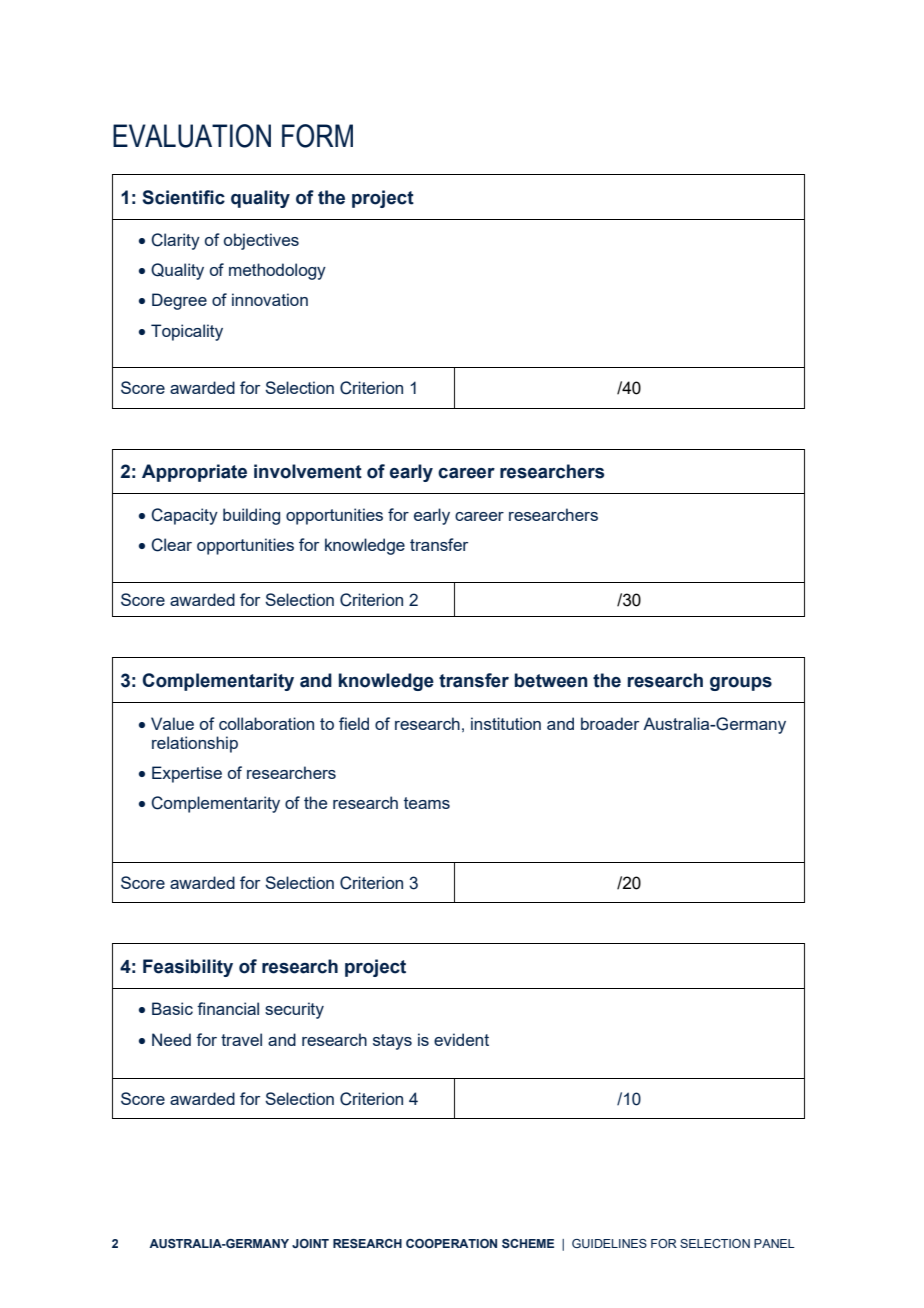 The height and width of the page is (1308, 924). What do you see at coordinates (277, 271) in the page?
I see `methodology` at bounding box center [277, 271].
